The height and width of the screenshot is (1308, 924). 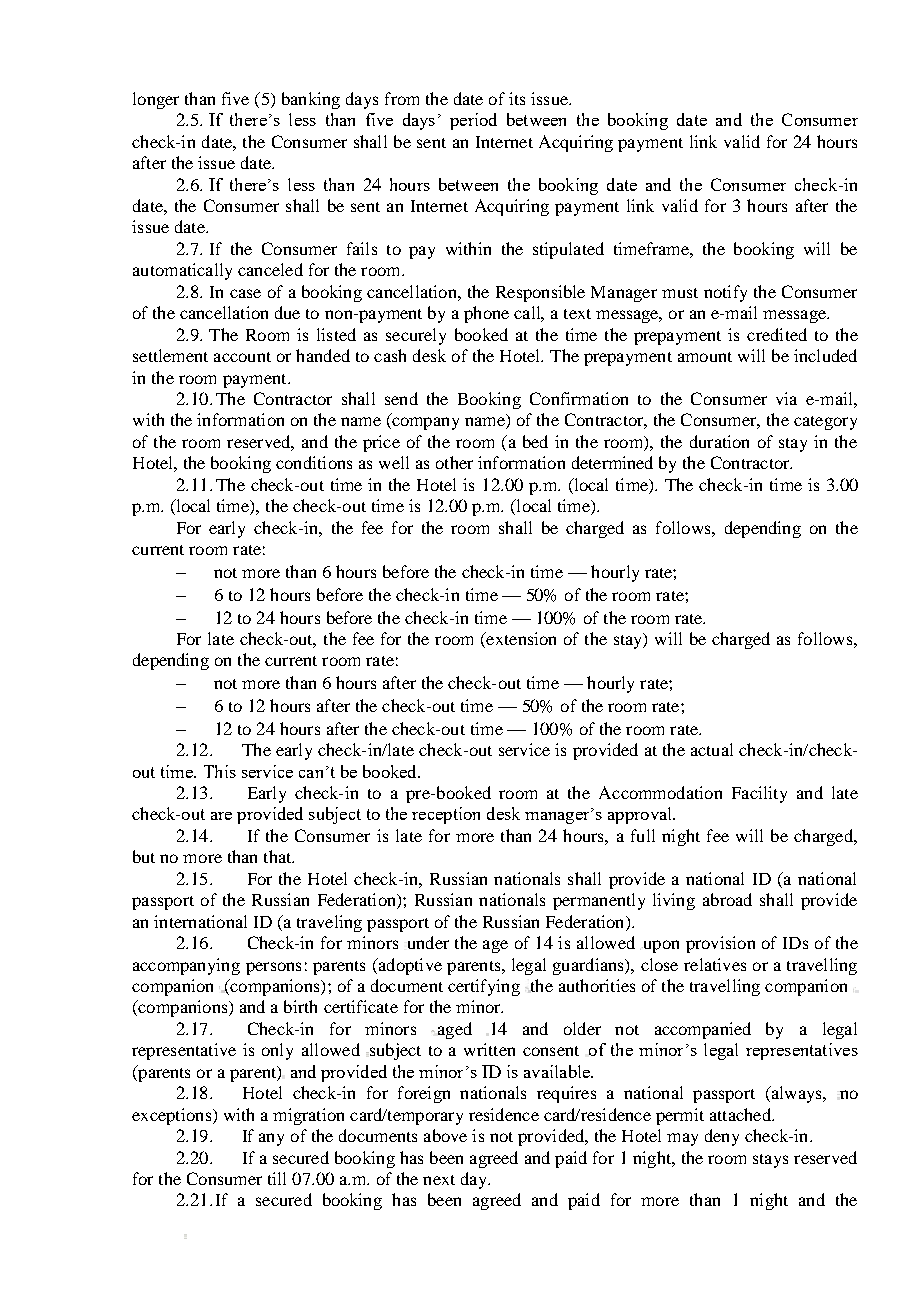 I want to click on deny, so click(x=722, y=1137).
